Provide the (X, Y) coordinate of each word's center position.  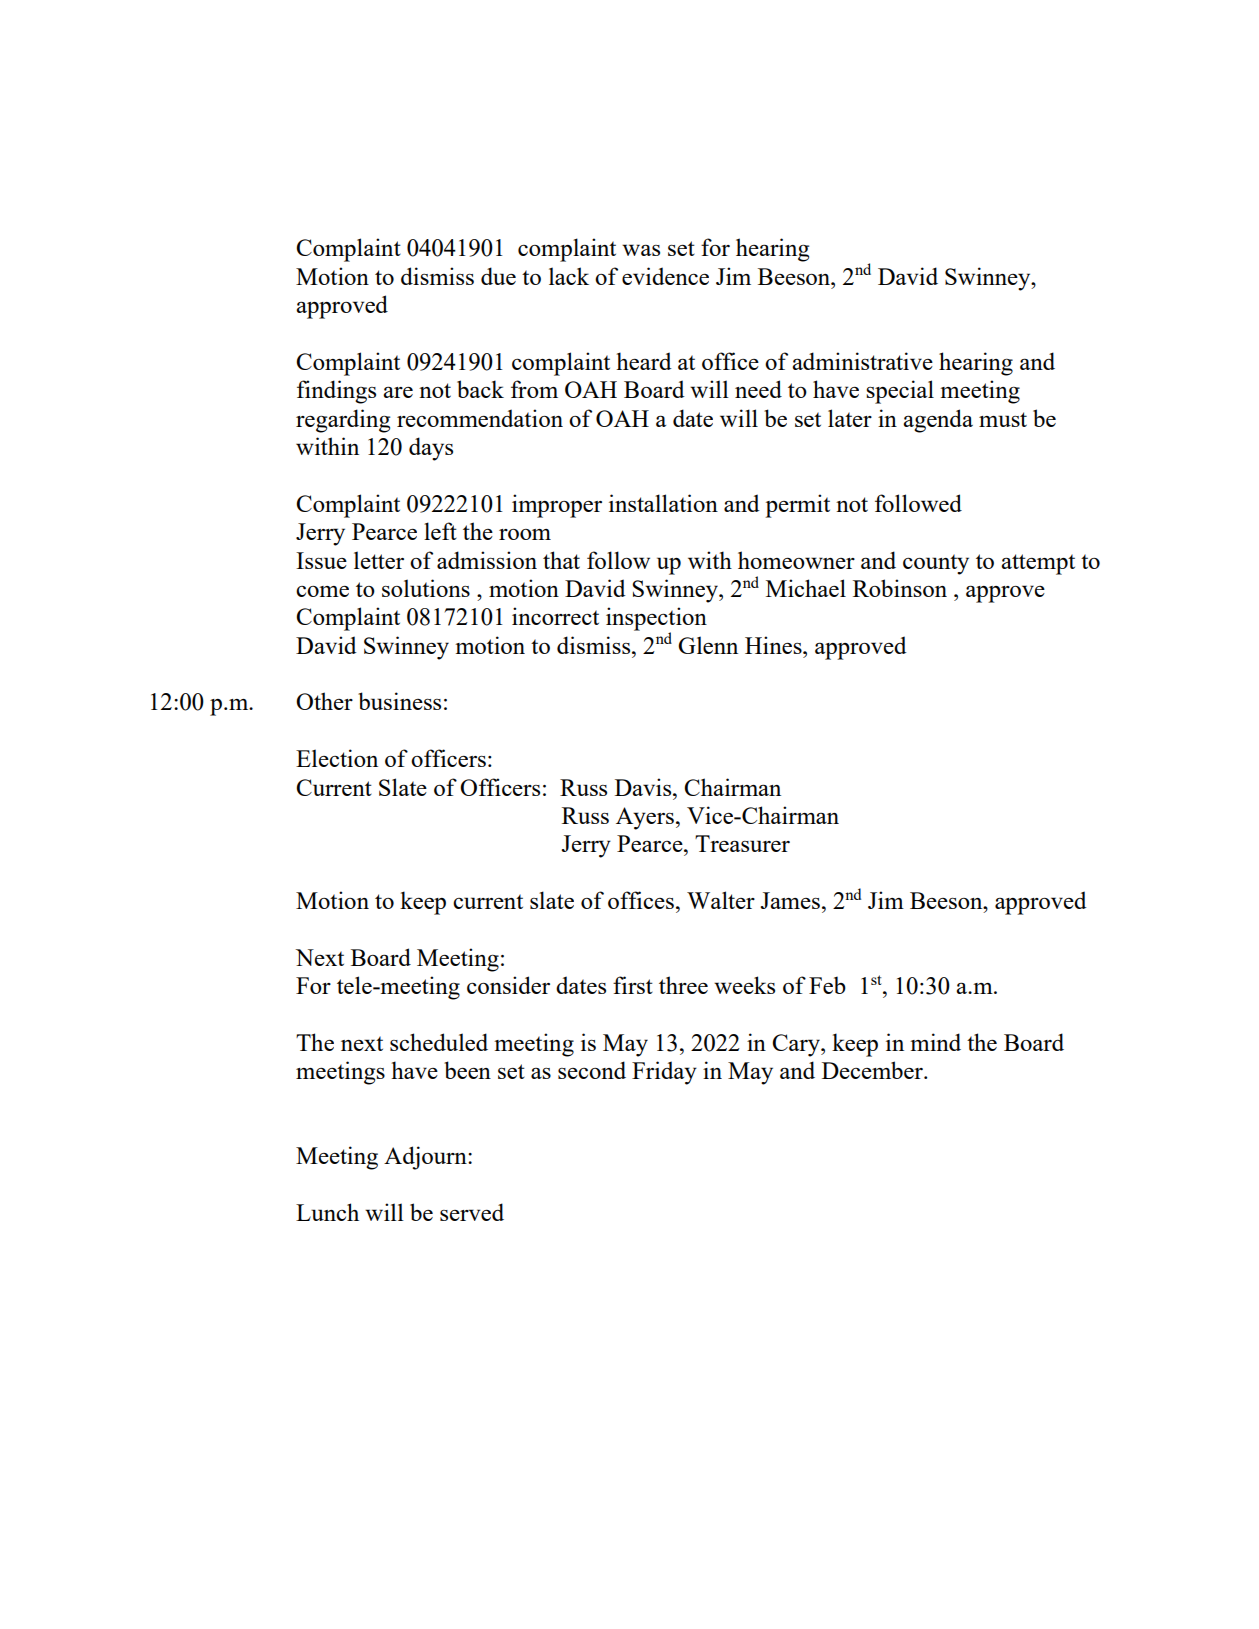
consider (508, 985)
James (790, 900)
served (472, 1212)
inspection (656, 620)
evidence (665, 276)
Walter (721, 900)
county (936, 564)
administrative (862, 361)
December (873, 1070)
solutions (426, 588)
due (498, 276)
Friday (664, 1073)
